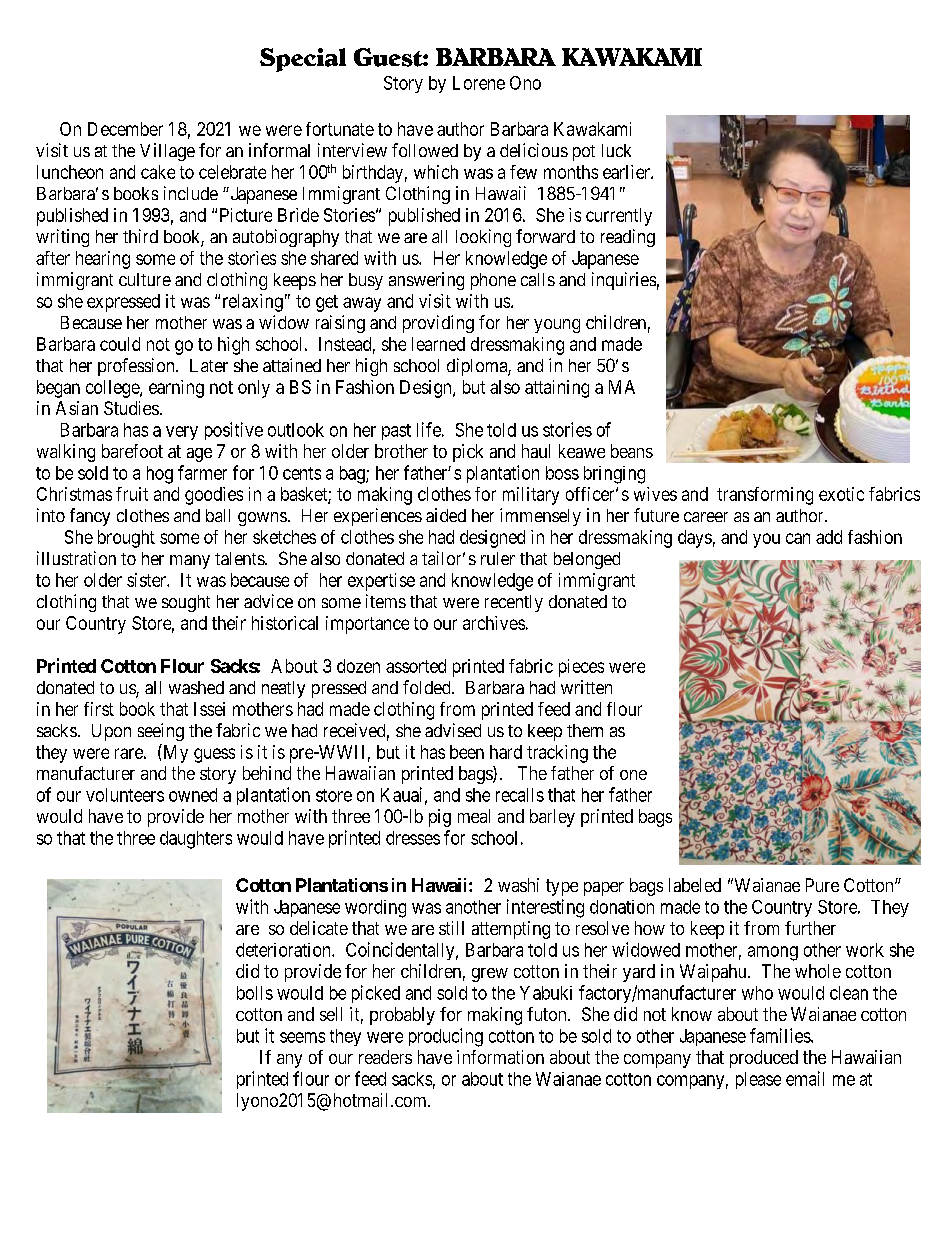 The image size is (952, 1233). I want to click on luck, so click(616, 150).
